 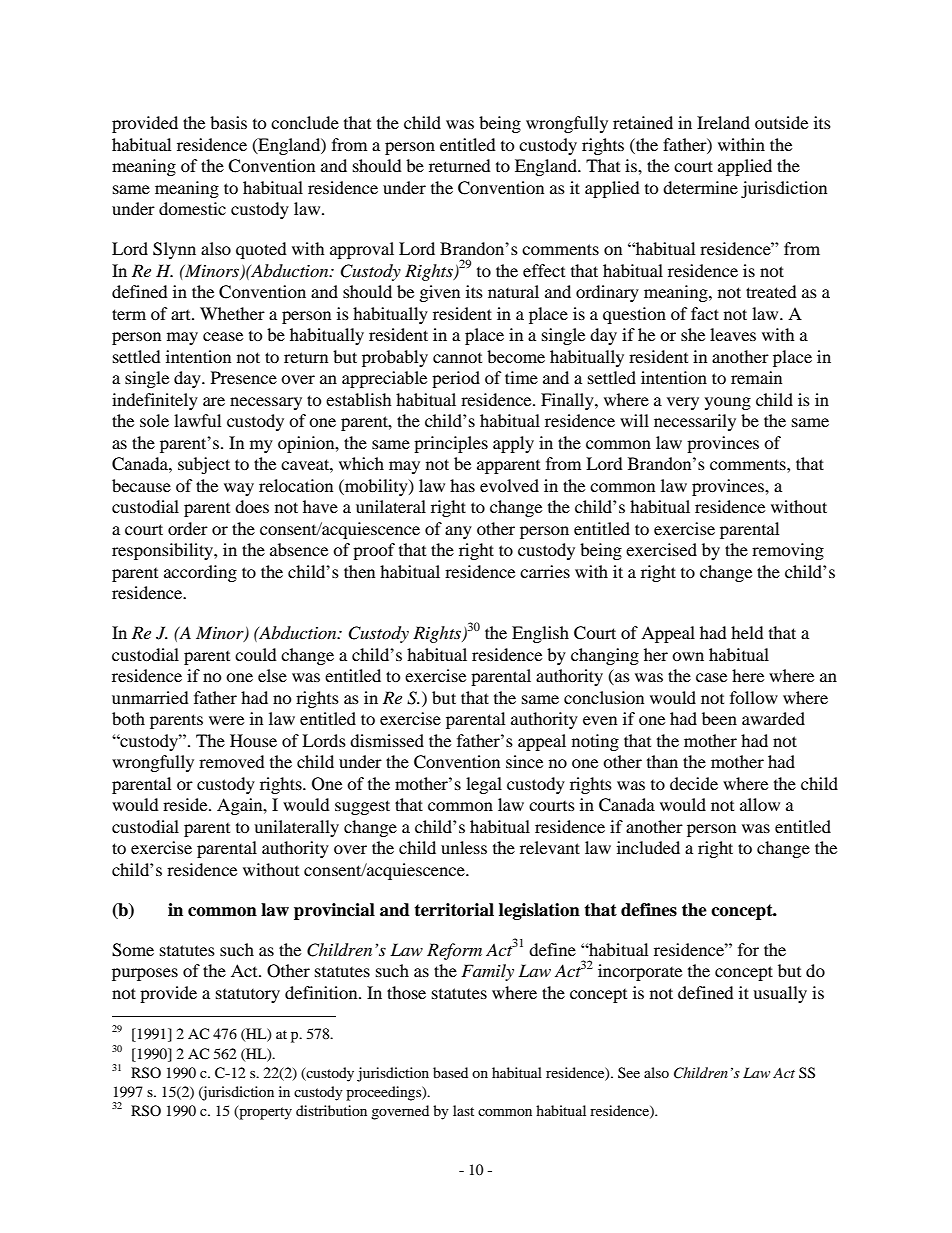 I want to click on based, so click(x=450, y=1072).
